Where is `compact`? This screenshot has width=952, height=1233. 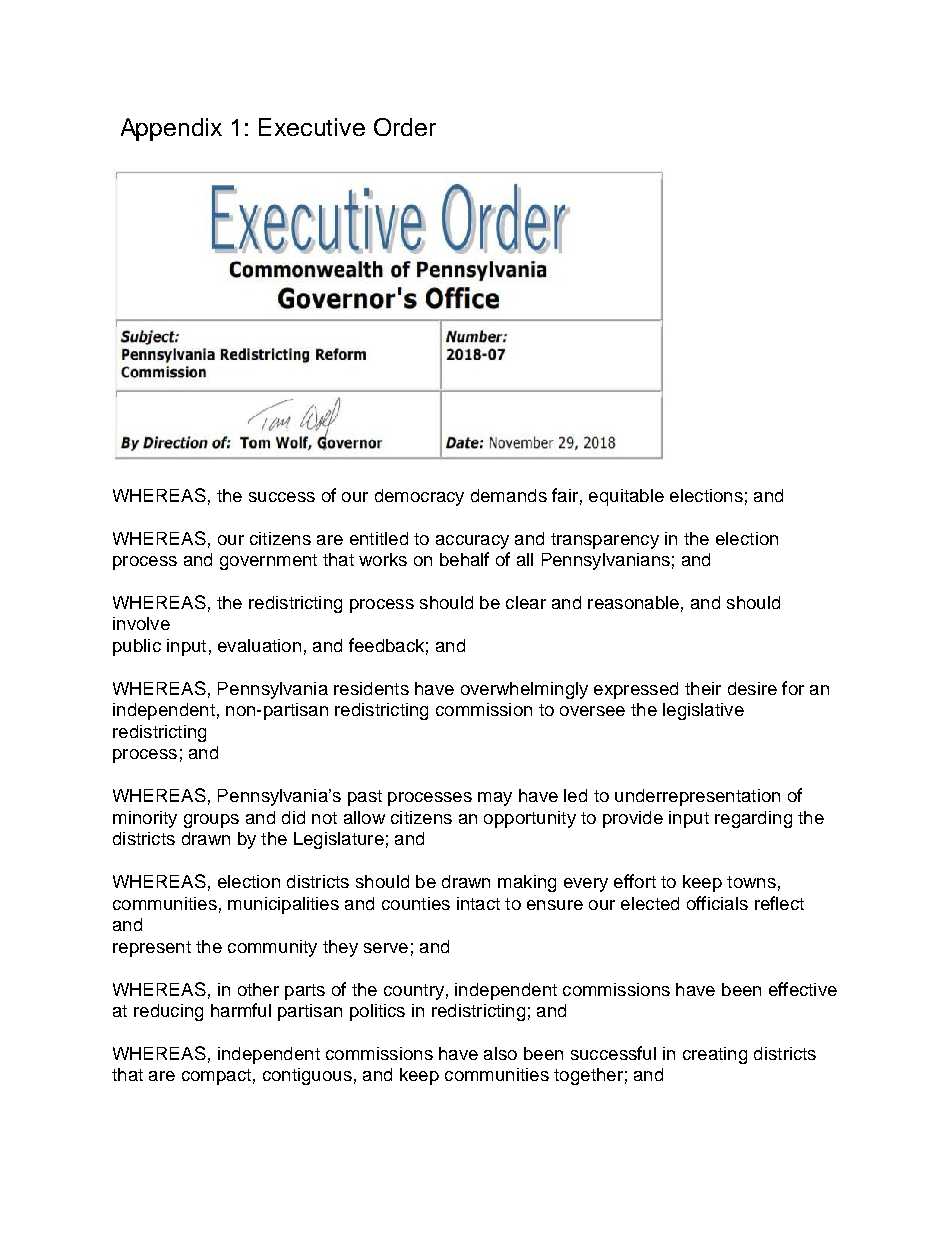
compact is located at coordinates (216, 1077).
